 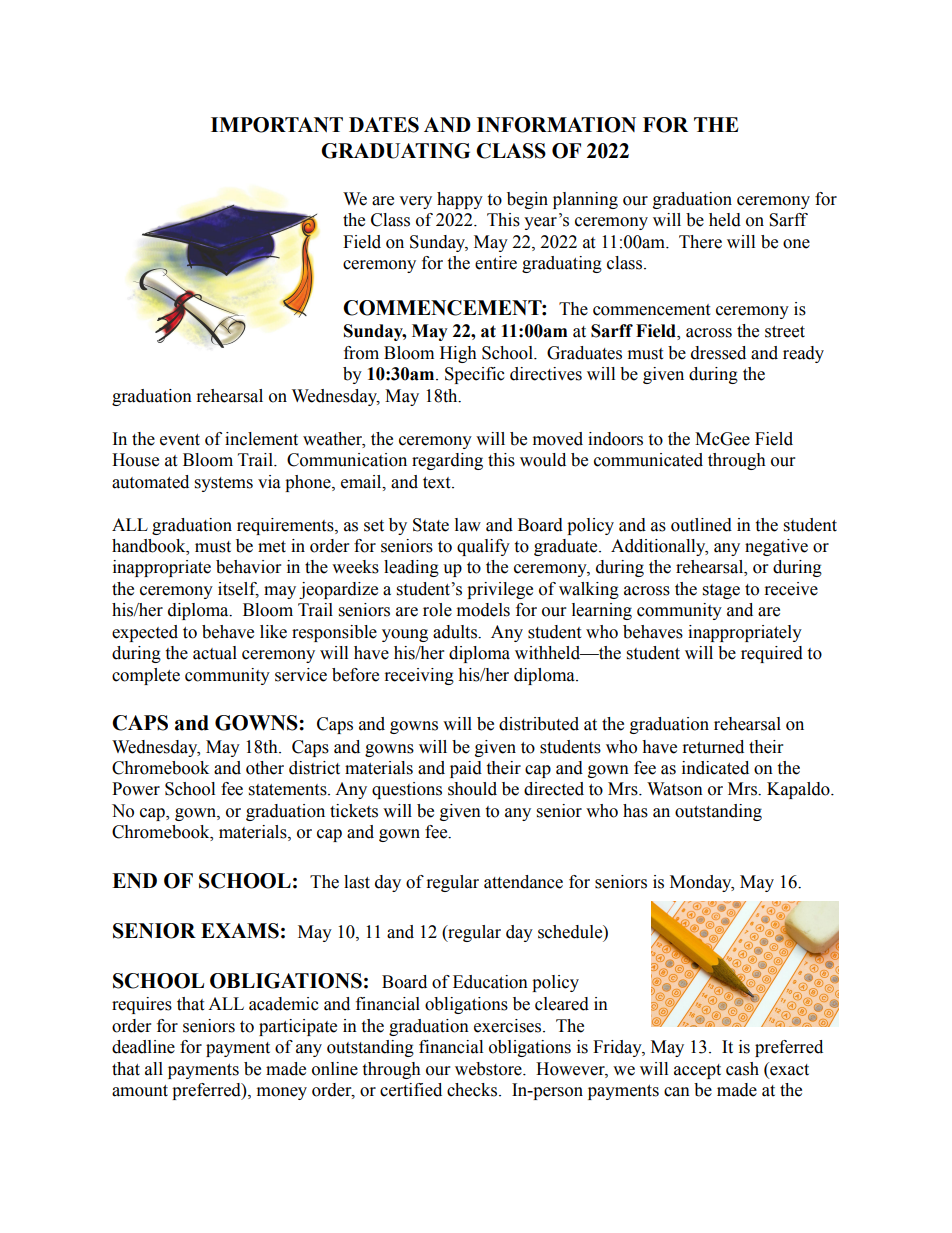 I want to click on dressed, so click(x=718, y=353).
